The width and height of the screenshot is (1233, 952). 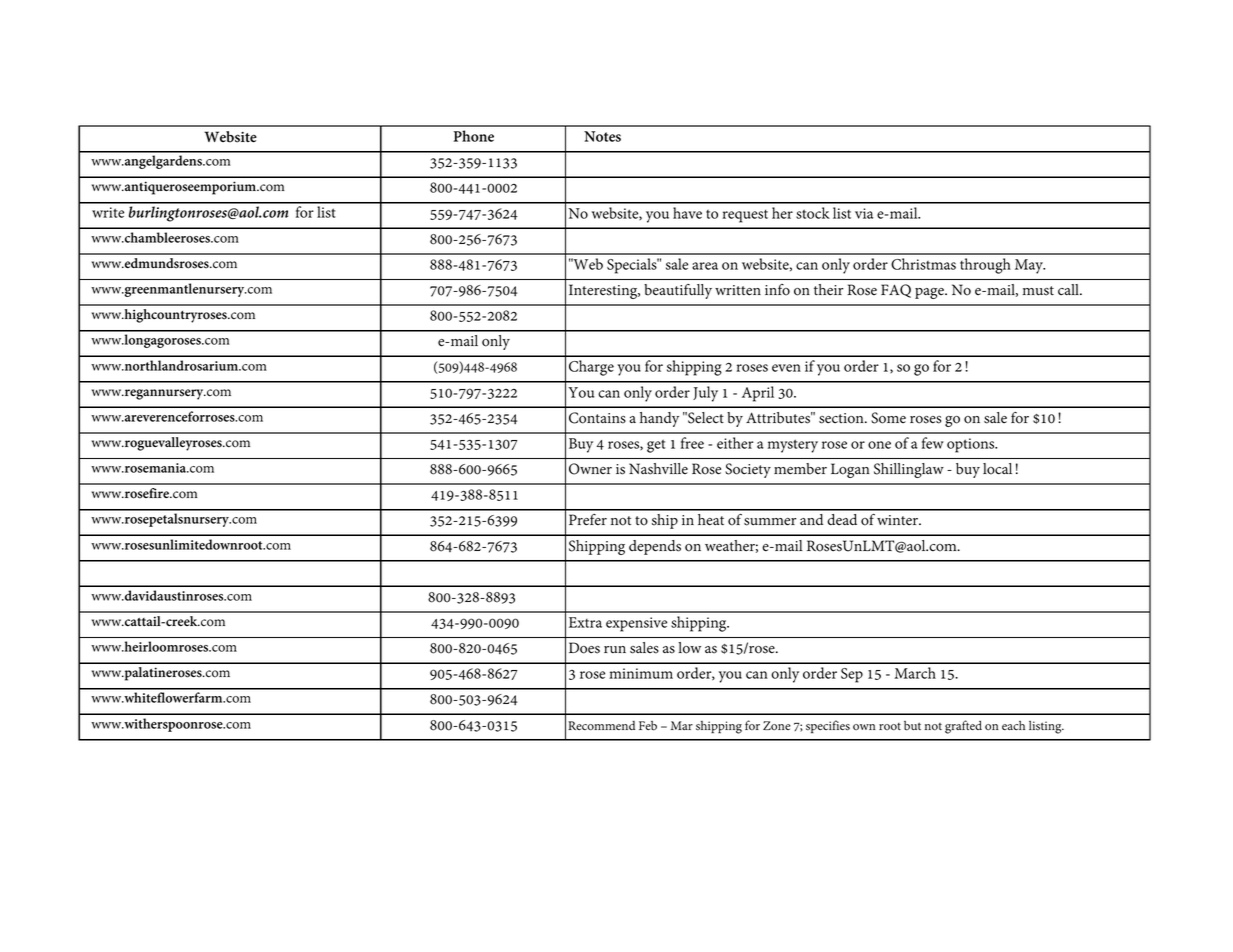 What do you see at coordinates (864, 213) in the screenshot?
I see `via` at bounding box center [864, 213].
